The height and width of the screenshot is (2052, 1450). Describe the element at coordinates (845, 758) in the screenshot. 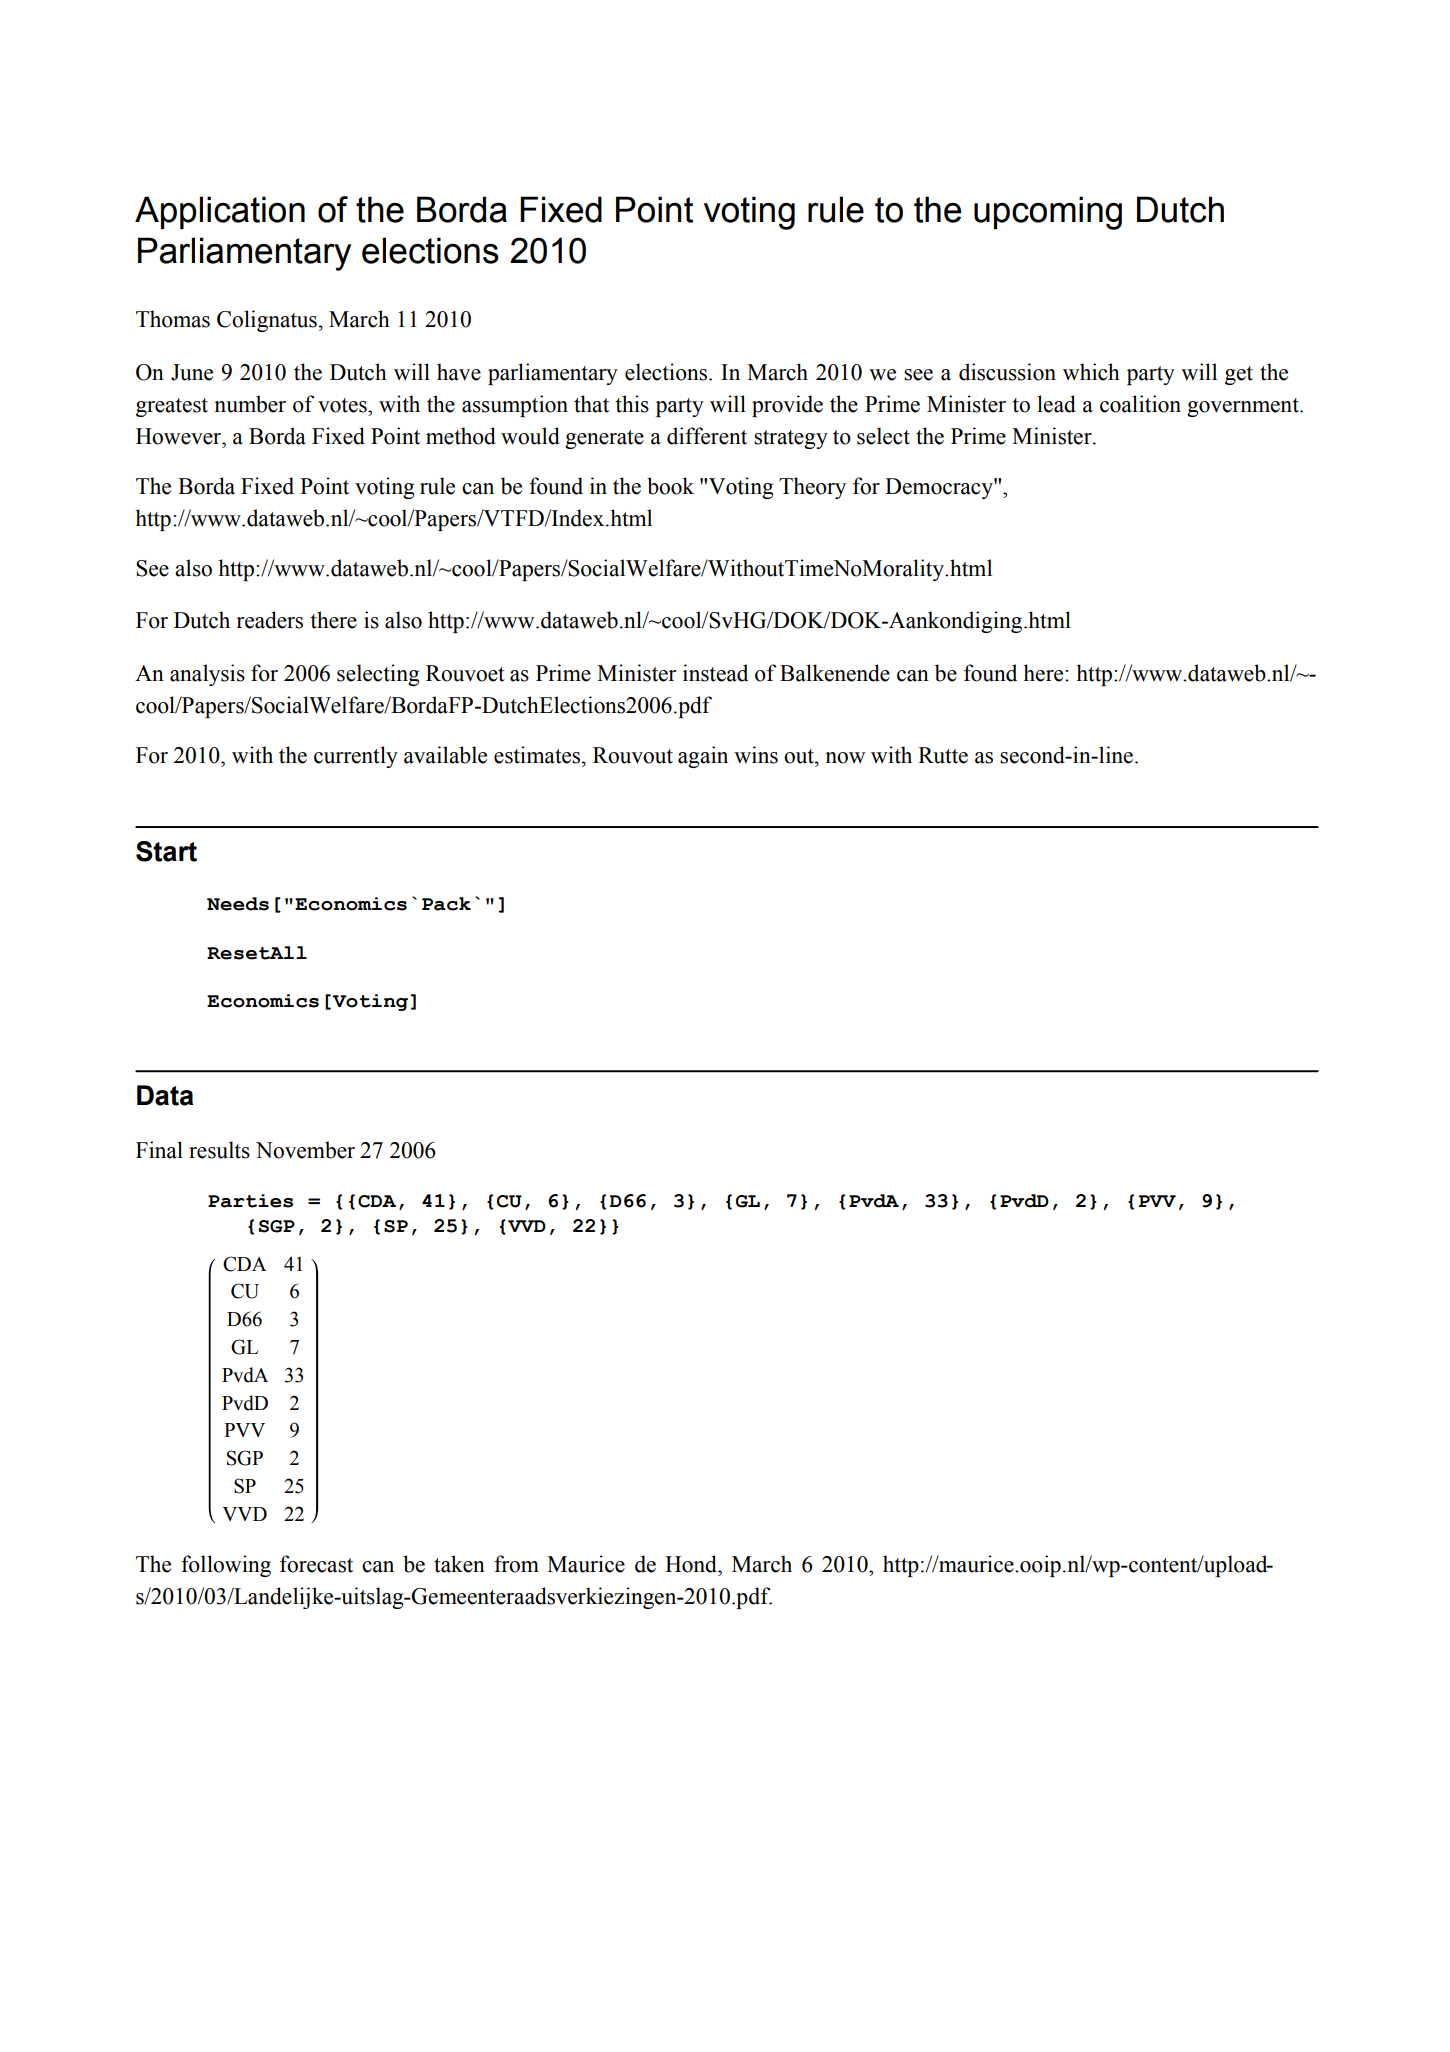

I see `now` at that location.
